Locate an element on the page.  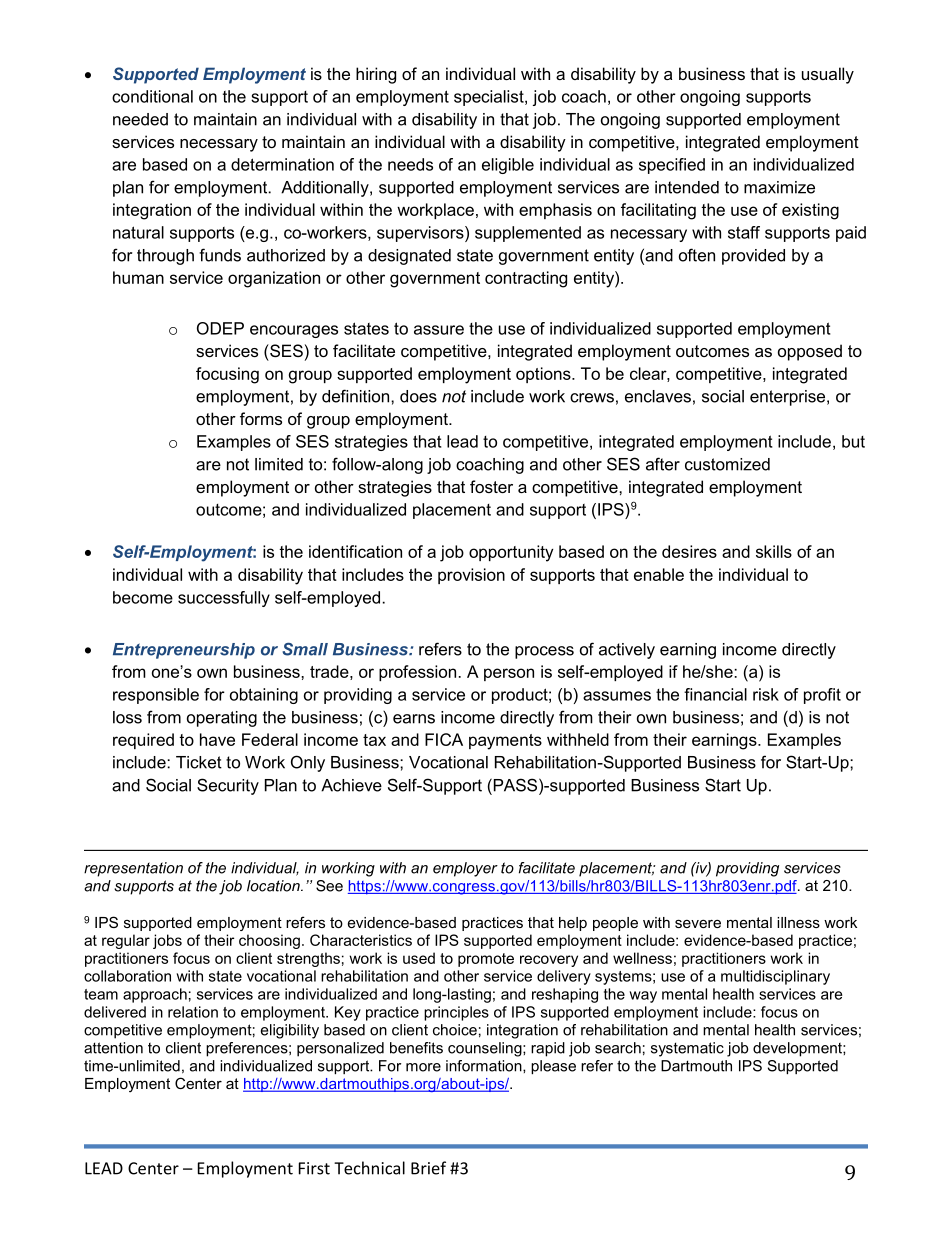
Brief is located at coordinates (428, 1168).
